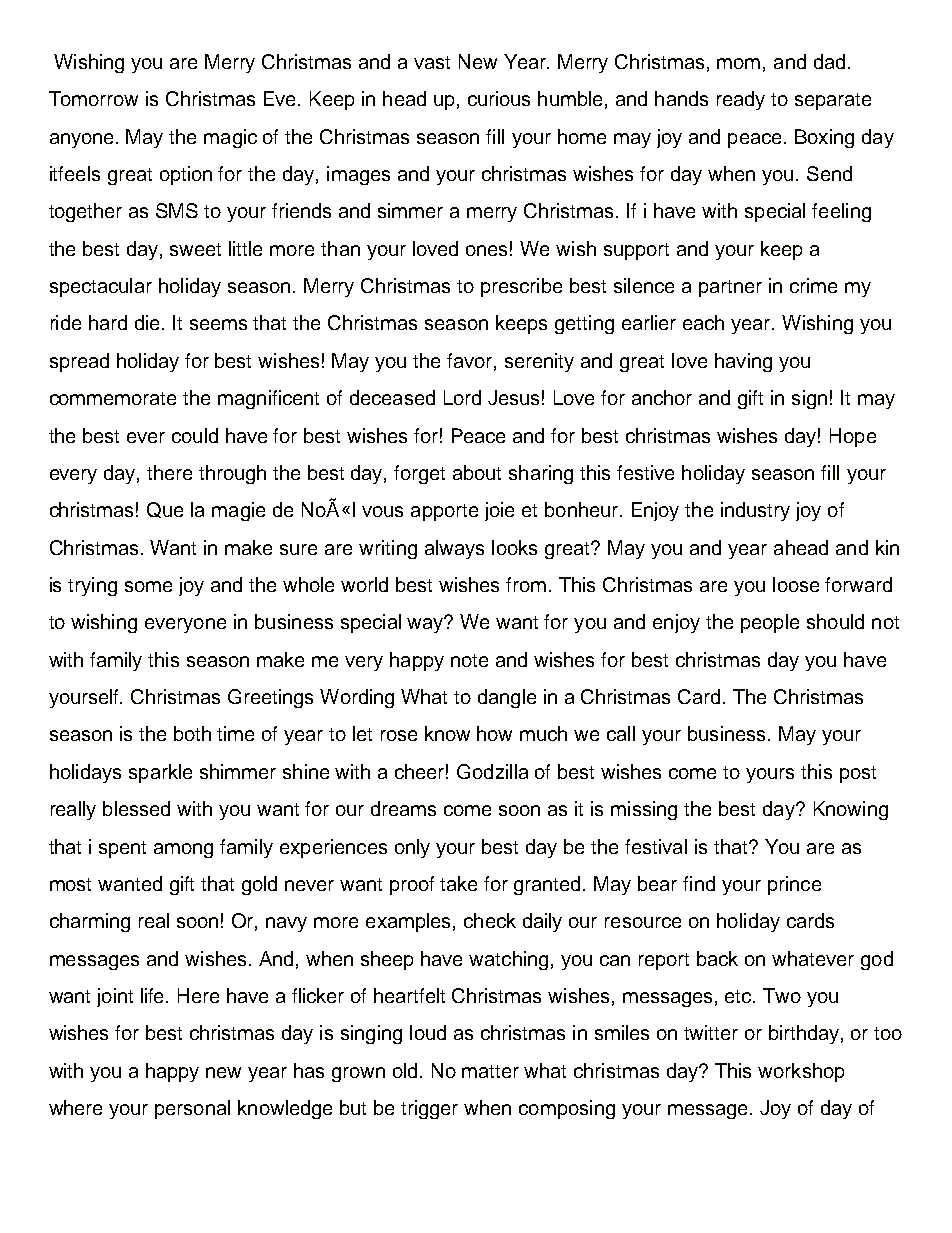 This screenshot has width=952, height=1233. What do you see at coordinates (526, 584) in the screenshot?
I see `from` at bounding box center [526, 584].
